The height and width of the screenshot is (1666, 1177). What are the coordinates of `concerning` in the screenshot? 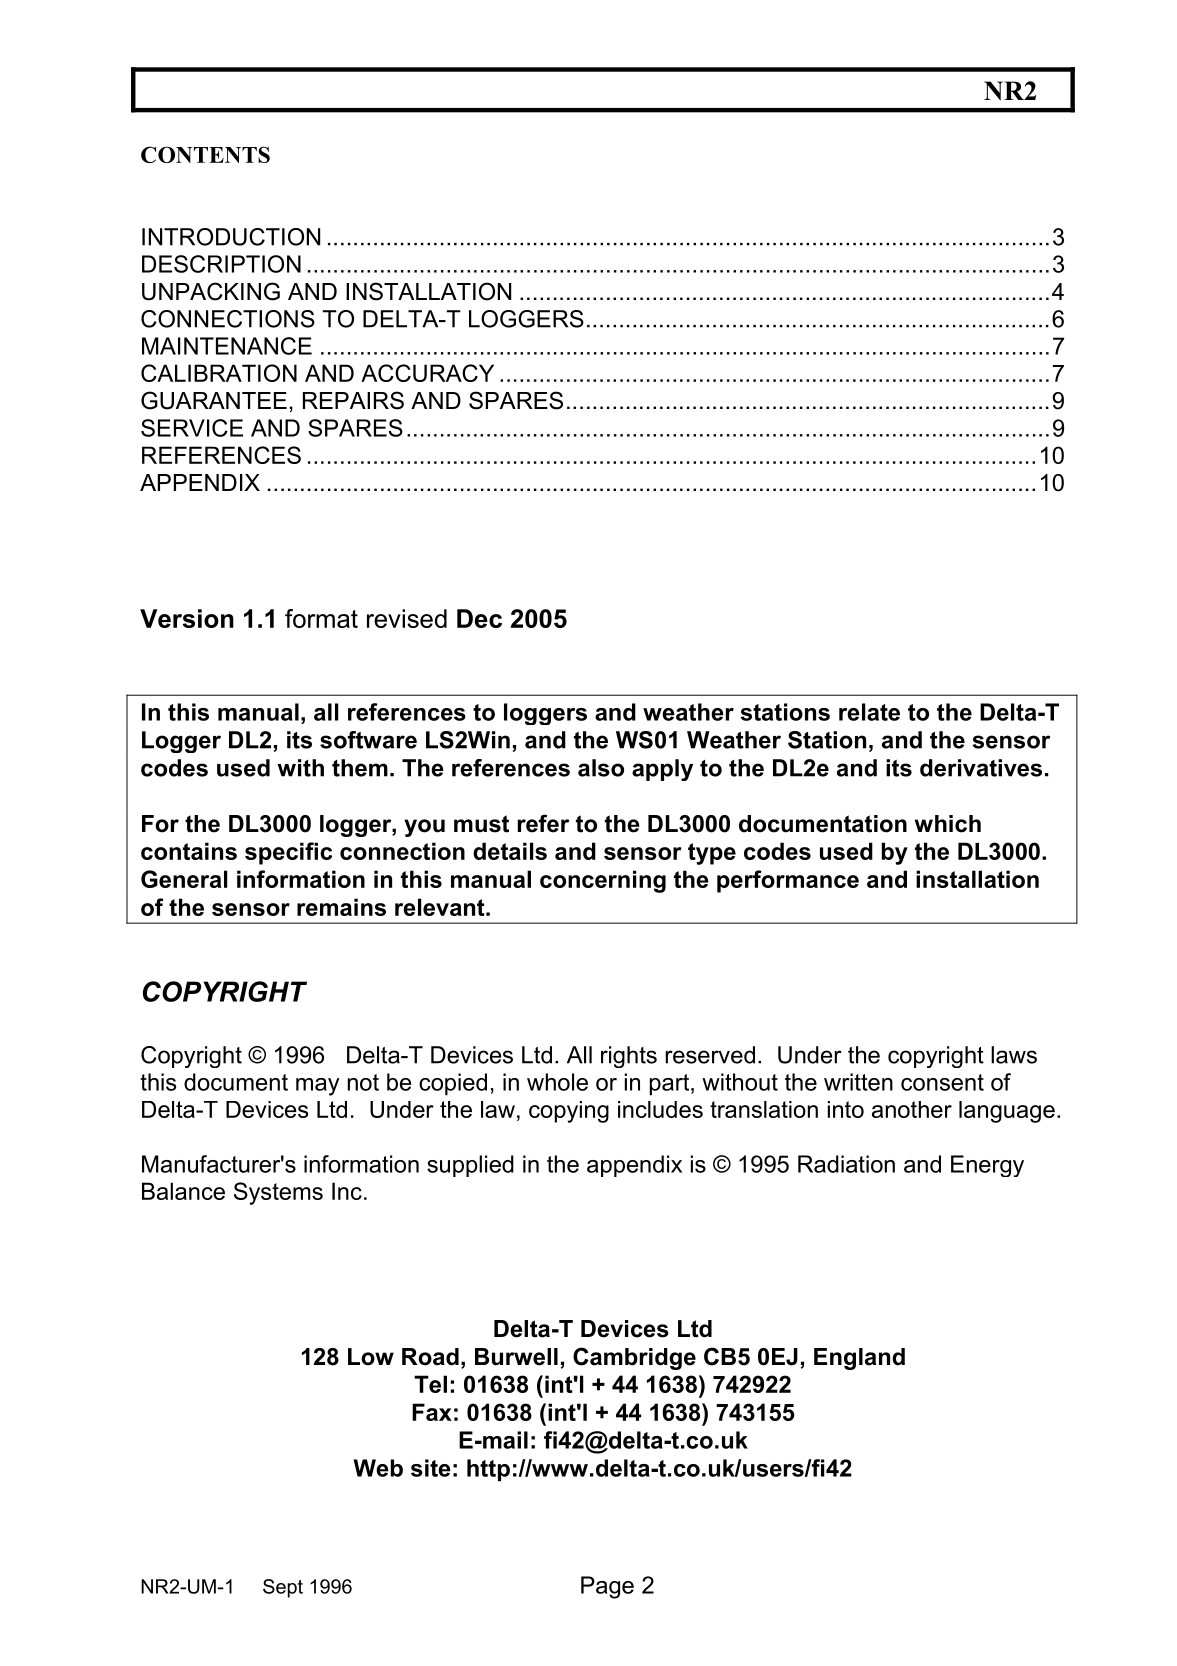 It's located at (603, 881).
